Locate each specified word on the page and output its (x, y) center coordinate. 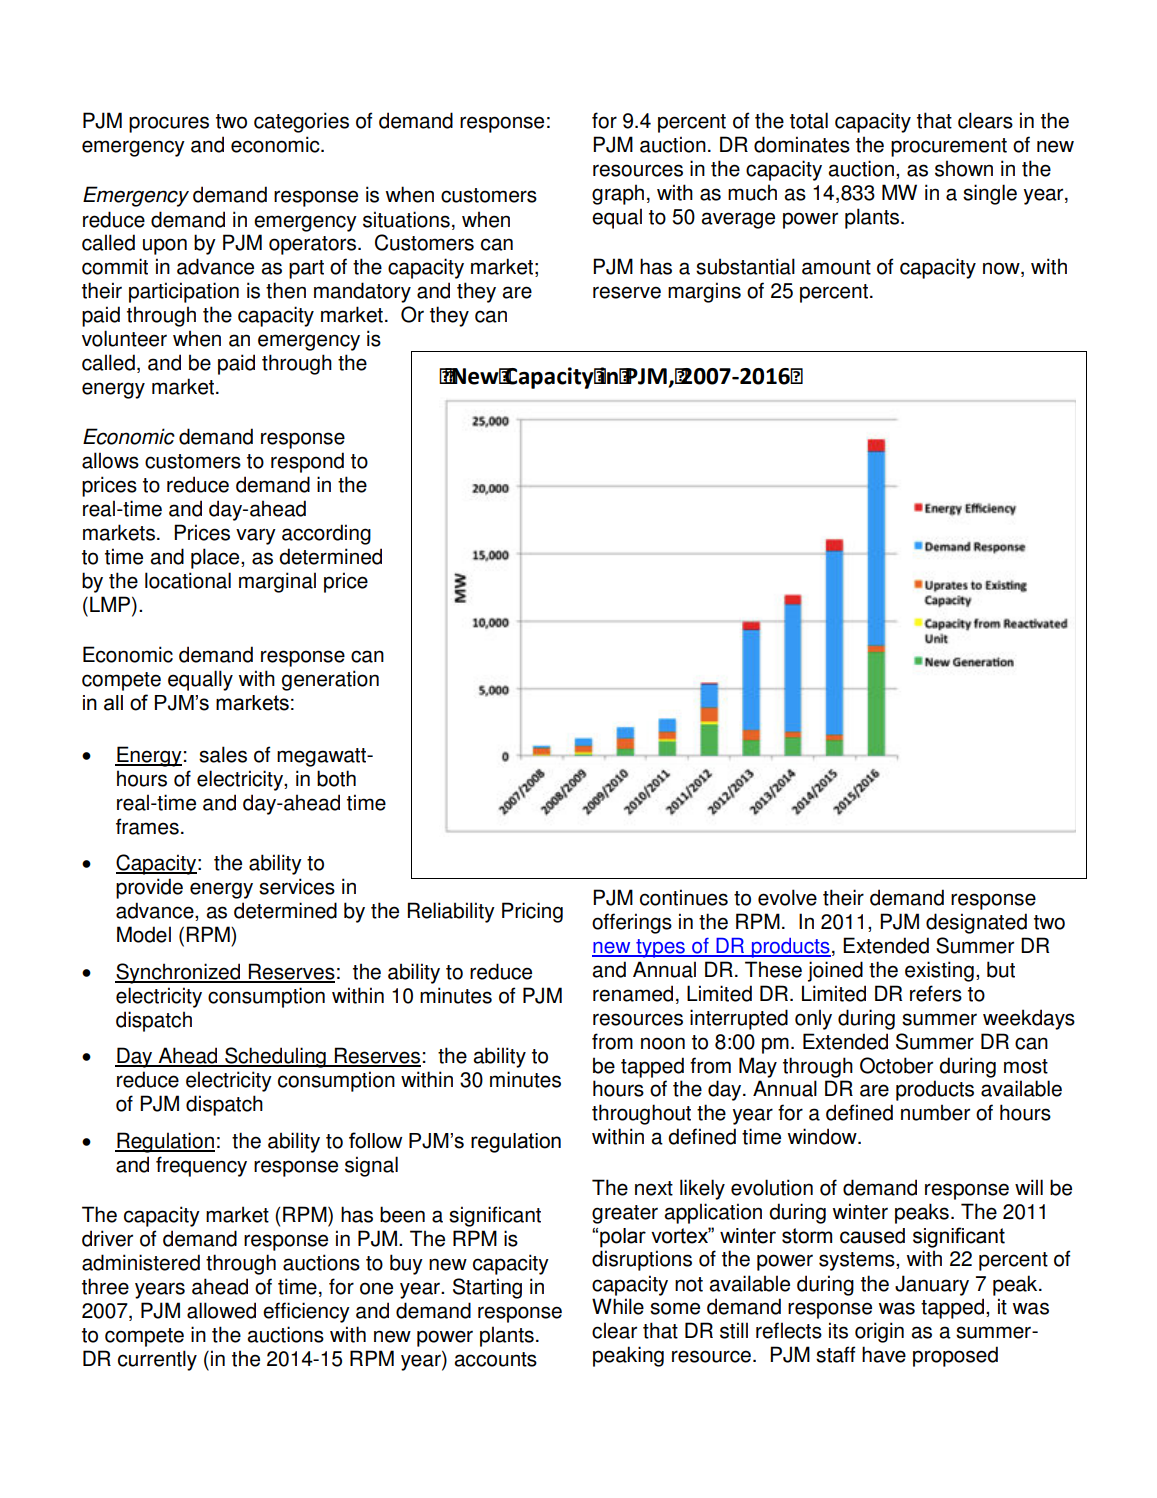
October (896, 1065)
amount (836, 267)
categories (301, 122)
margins (704, 292)
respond (307, 462)
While (618, 1306)
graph (618, 194)
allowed (221, 1310)
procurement (949, 147)
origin (879, 1332)
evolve (787, 897)
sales (223, 754)
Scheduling (275, 1057)
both (336, 778)
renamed (633, 993)
